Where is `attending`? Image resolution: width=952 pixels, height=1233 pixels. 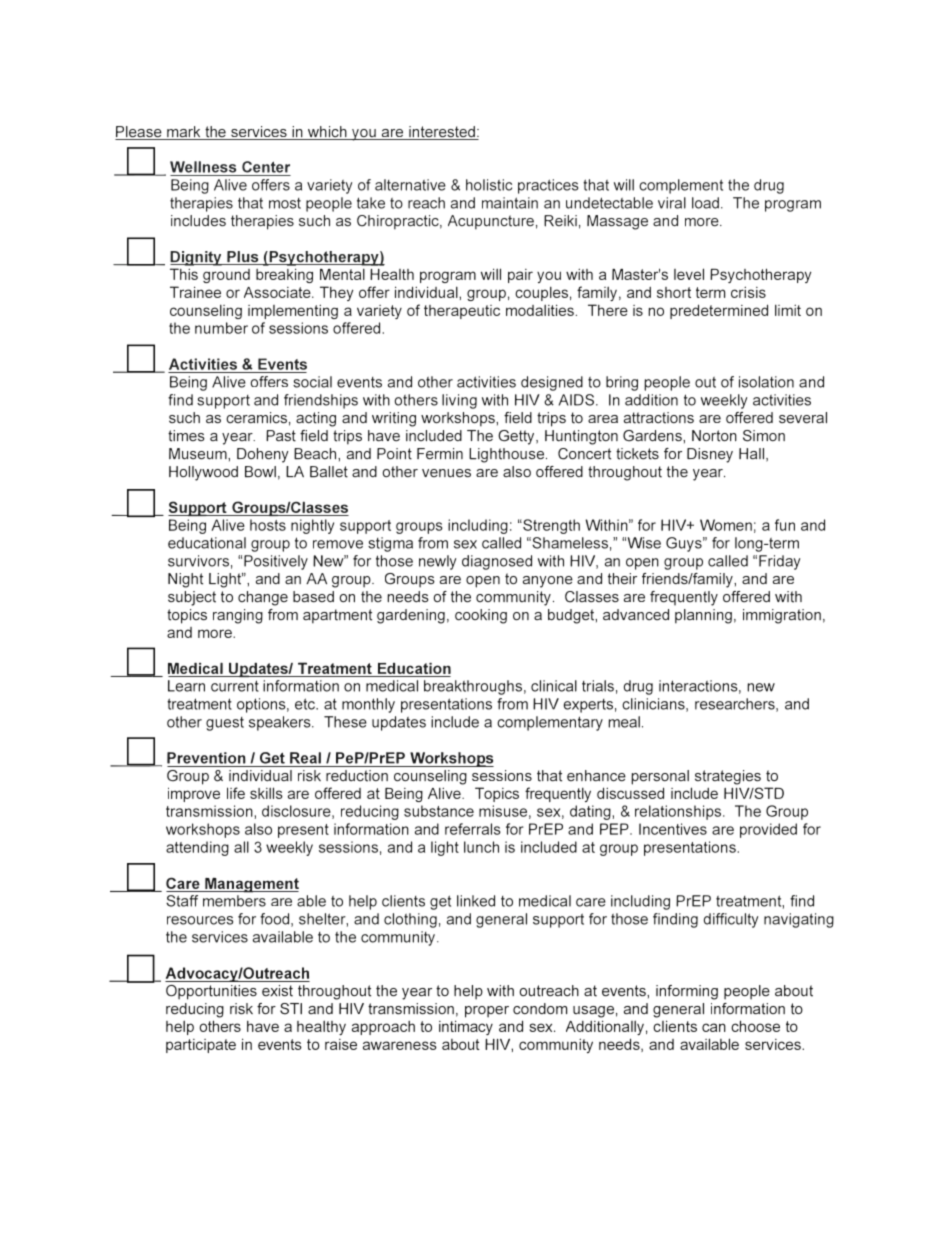
attending is located at coordinates (197, 848).
